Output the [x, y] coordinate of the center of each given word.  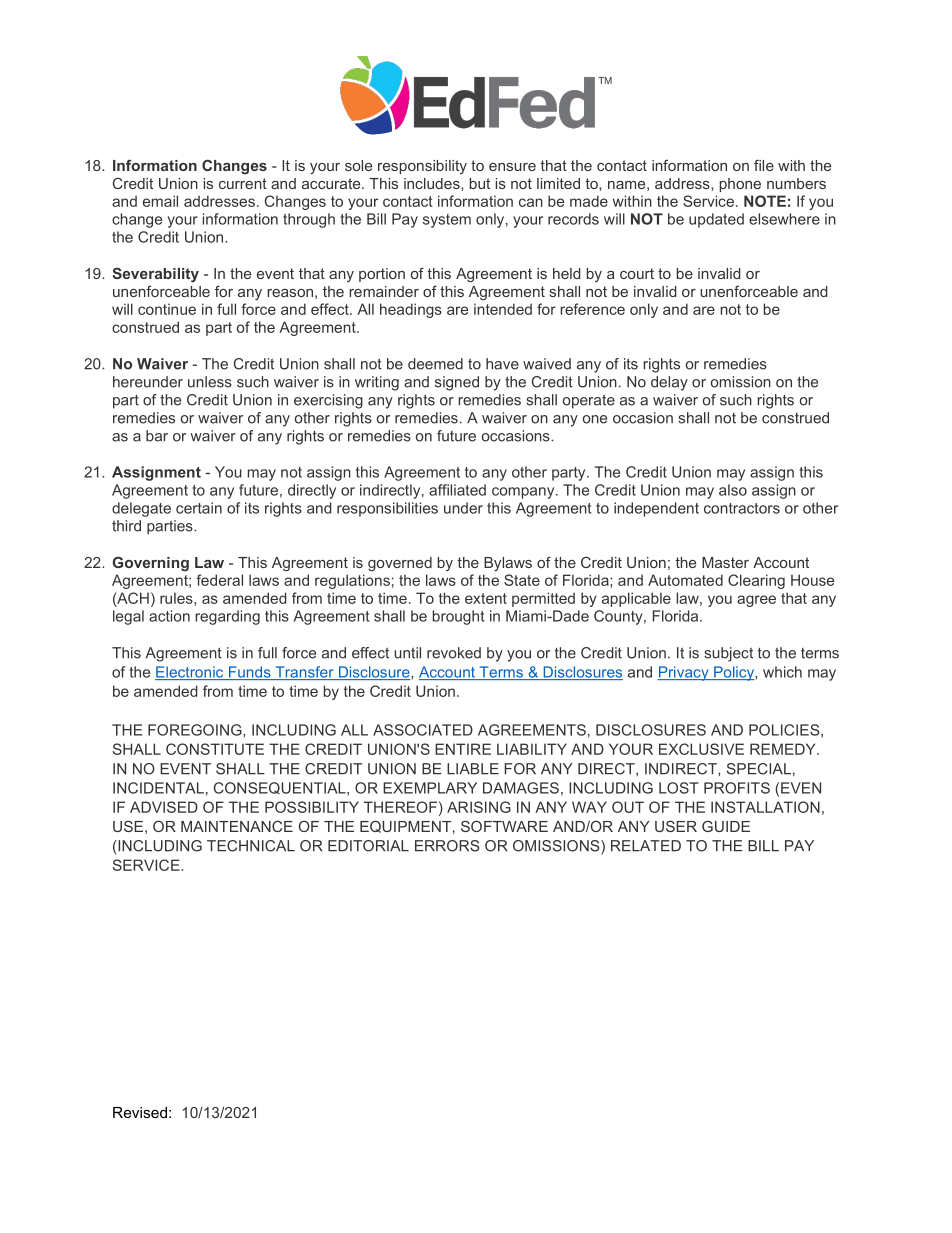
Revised [140, 1112]
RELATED [646, 846]
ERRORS [447, 846]
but [480, 183]
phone [740, 185]
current [243, 183]
